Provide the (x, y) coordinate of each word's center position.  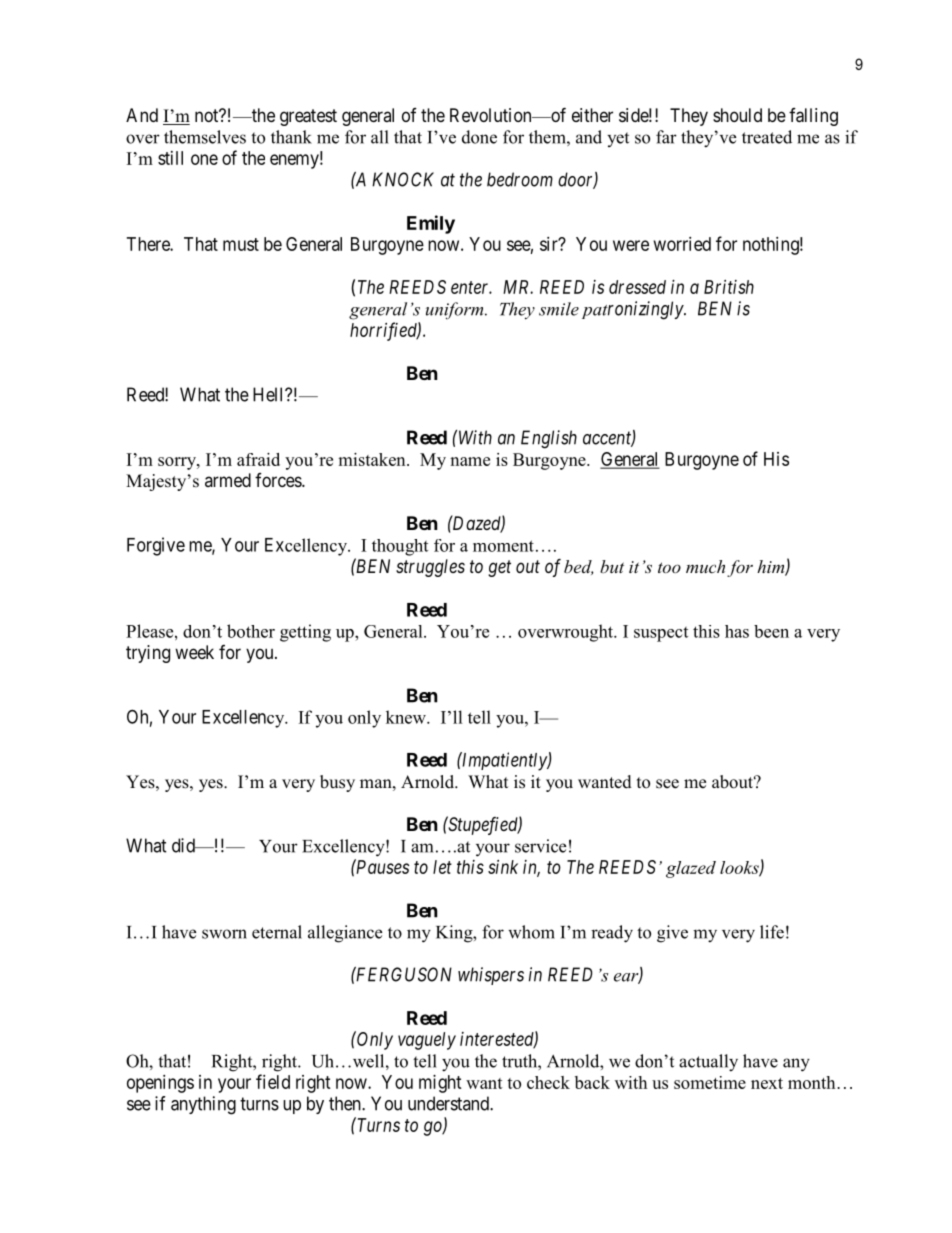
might (440, 1084)
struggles (430, 568)
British (729, 287)
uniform (456, 310)
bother (251, 631)
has (737, 631)
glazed (691, 869)
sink (503, 867)
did (184, 845)
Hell (269, 394)
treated (767, 137)
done (479, 137)
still (170, 158)
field (273, 1081)
